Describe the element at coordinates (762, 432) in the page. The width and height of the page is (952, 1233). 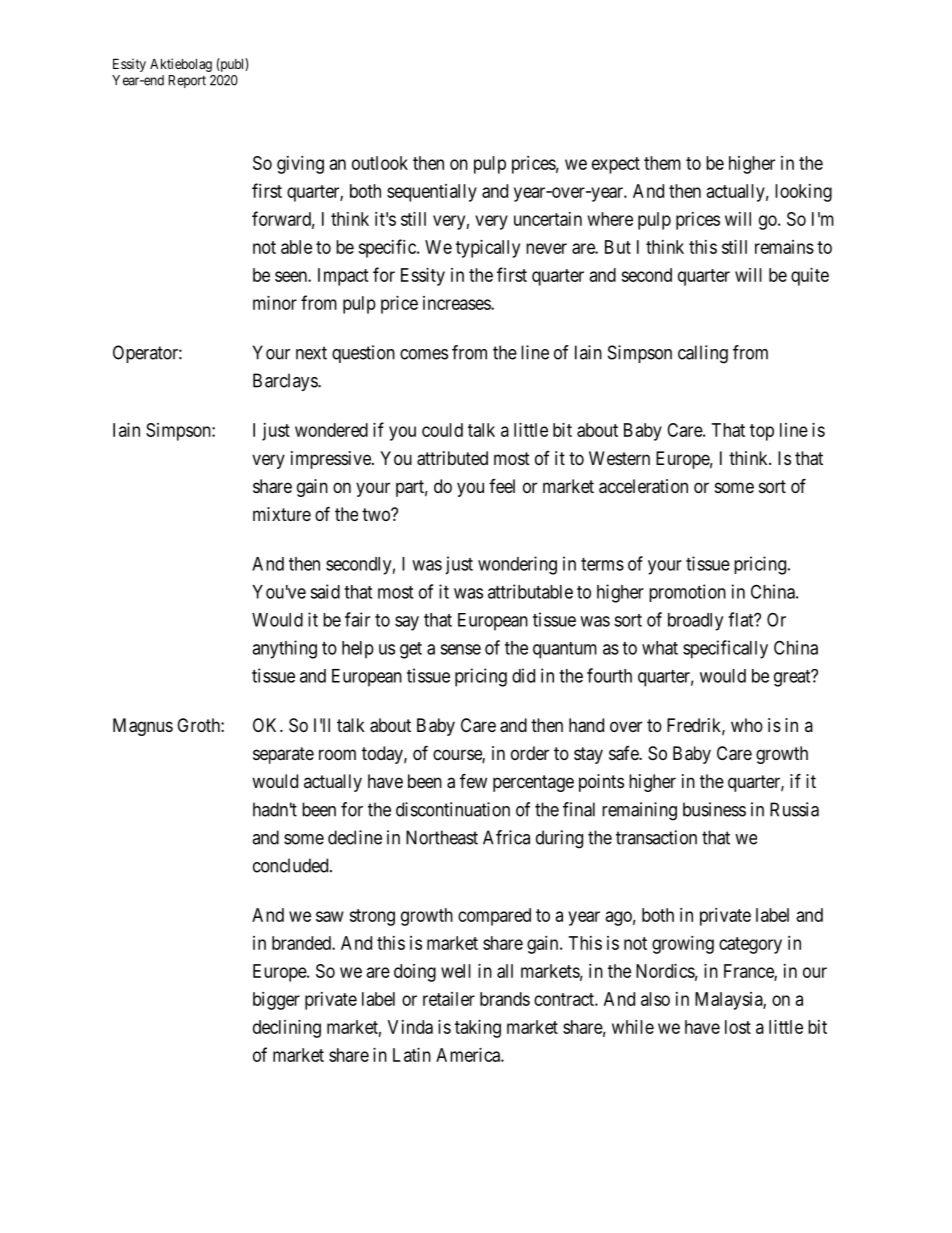
I see `top` at that location.
